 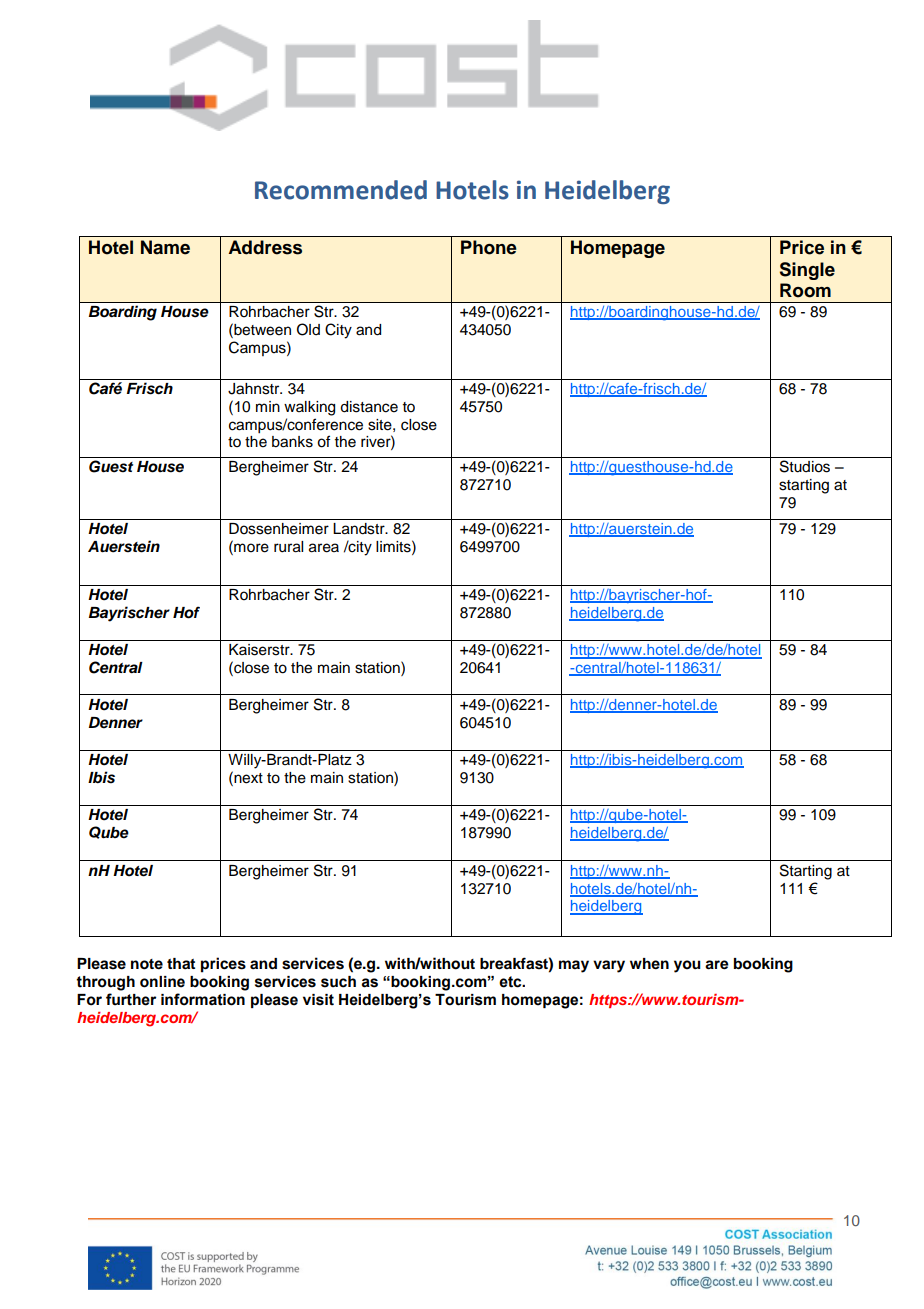 What do you see at coordinates (649, 964) in the screenshot?
I see `when` at bounding box center [649, 964].
